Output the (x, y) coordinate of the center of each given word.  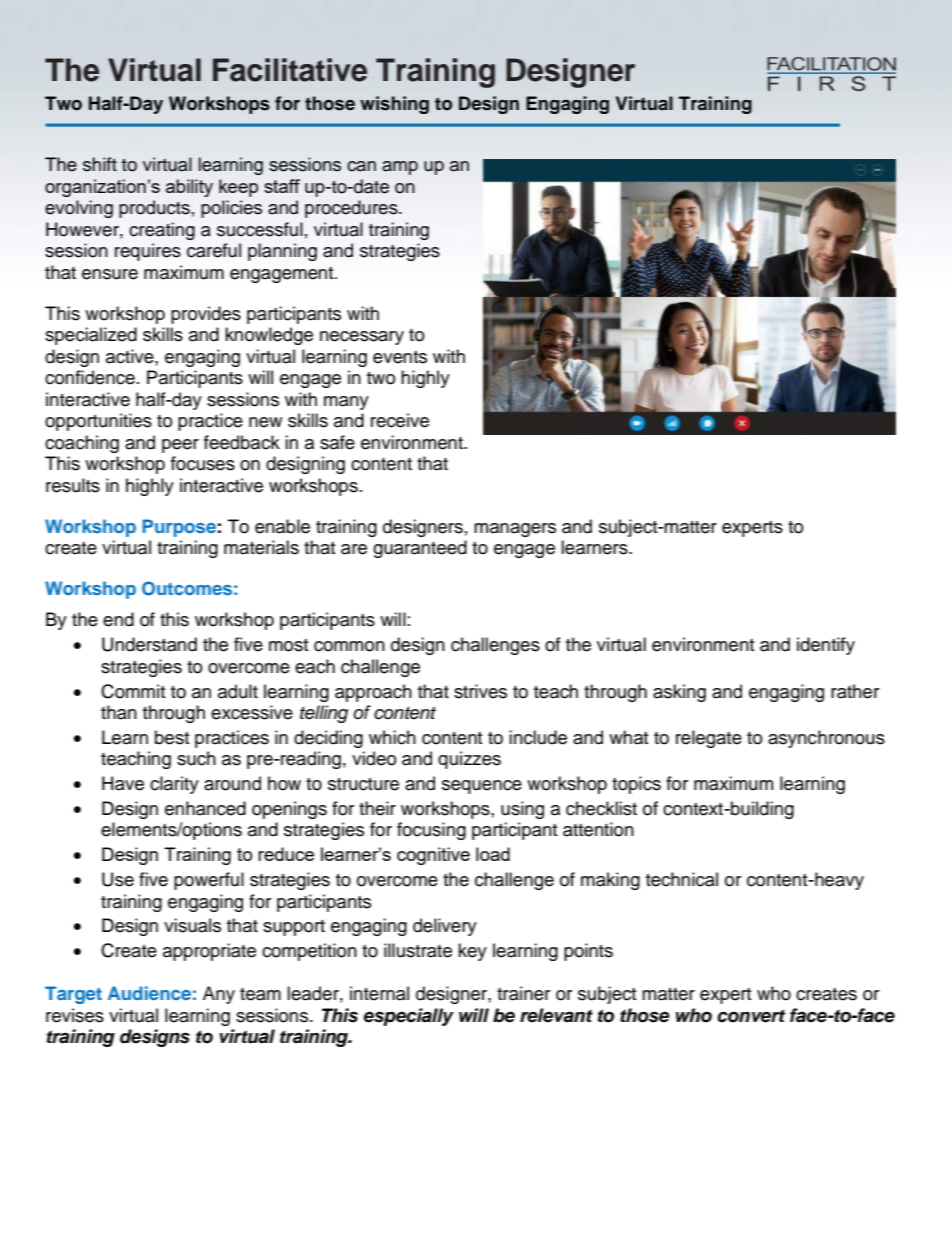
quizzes (469, 760)
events (400, 357)
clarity (174, 785)
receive (400, 420)
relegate (709, 739)
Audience (149, 993)
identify (826, 646)
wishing (394, 105)
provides (206, 315)
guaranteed (420, 549)
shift (100, 164)
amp (400, 168)
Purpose (179, 528)
